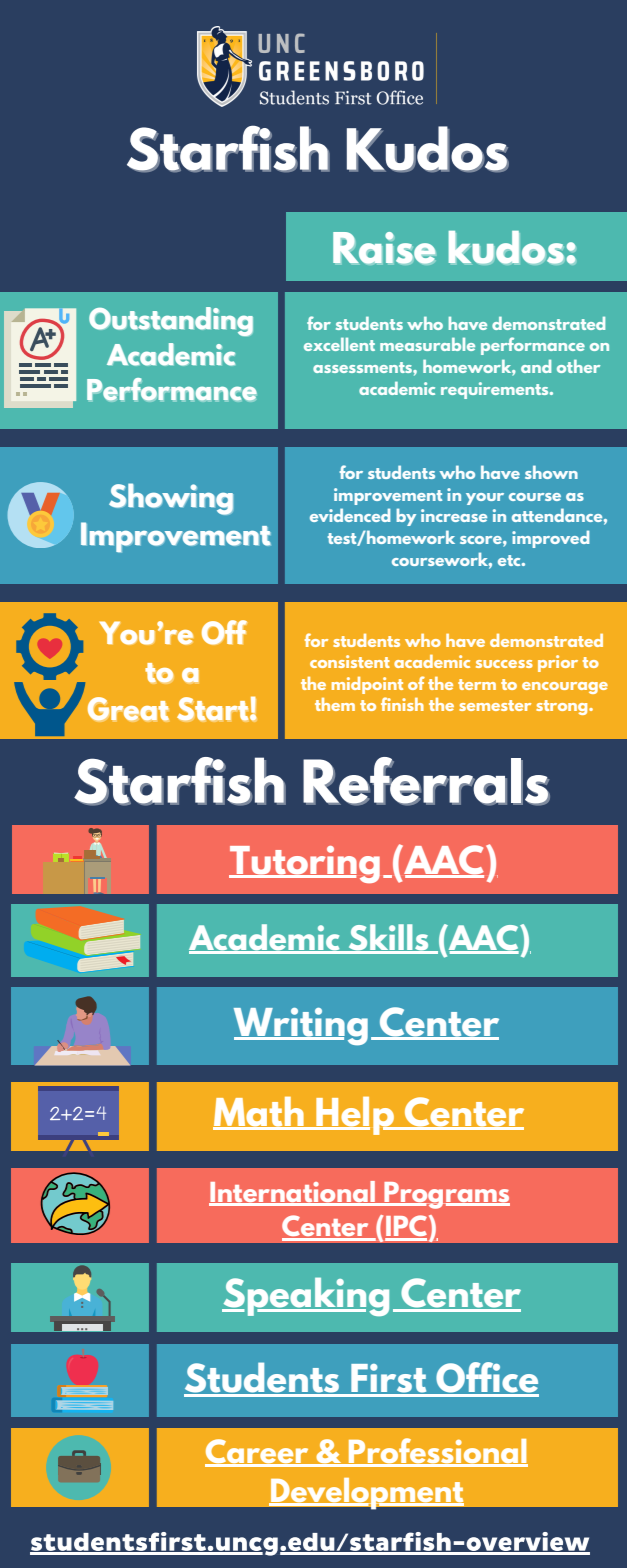  I want to click on Raise, so click(384, 248).
